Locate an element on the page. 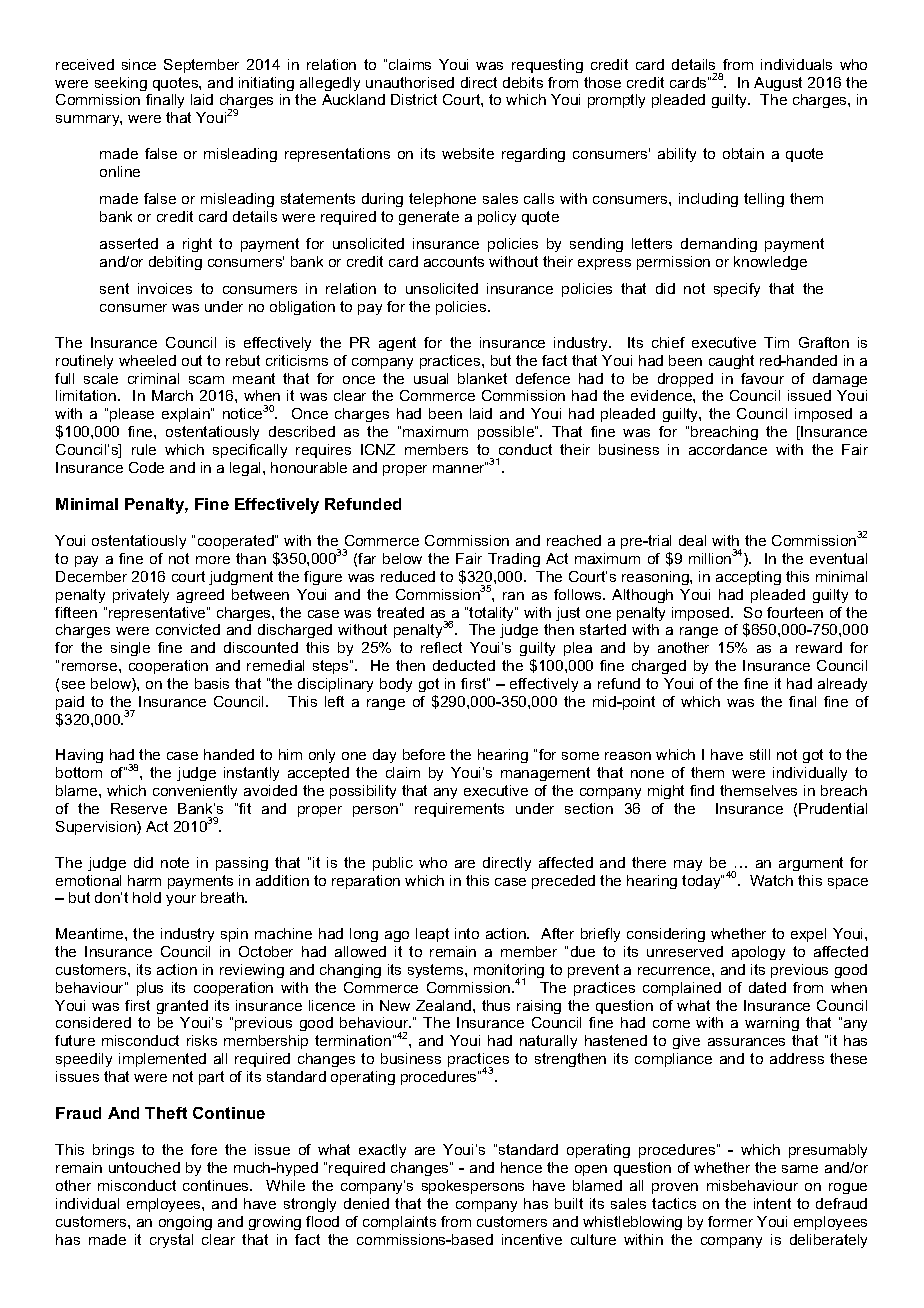 This document has height=1308, width=924. apology is located at coordinates (758, 953).
